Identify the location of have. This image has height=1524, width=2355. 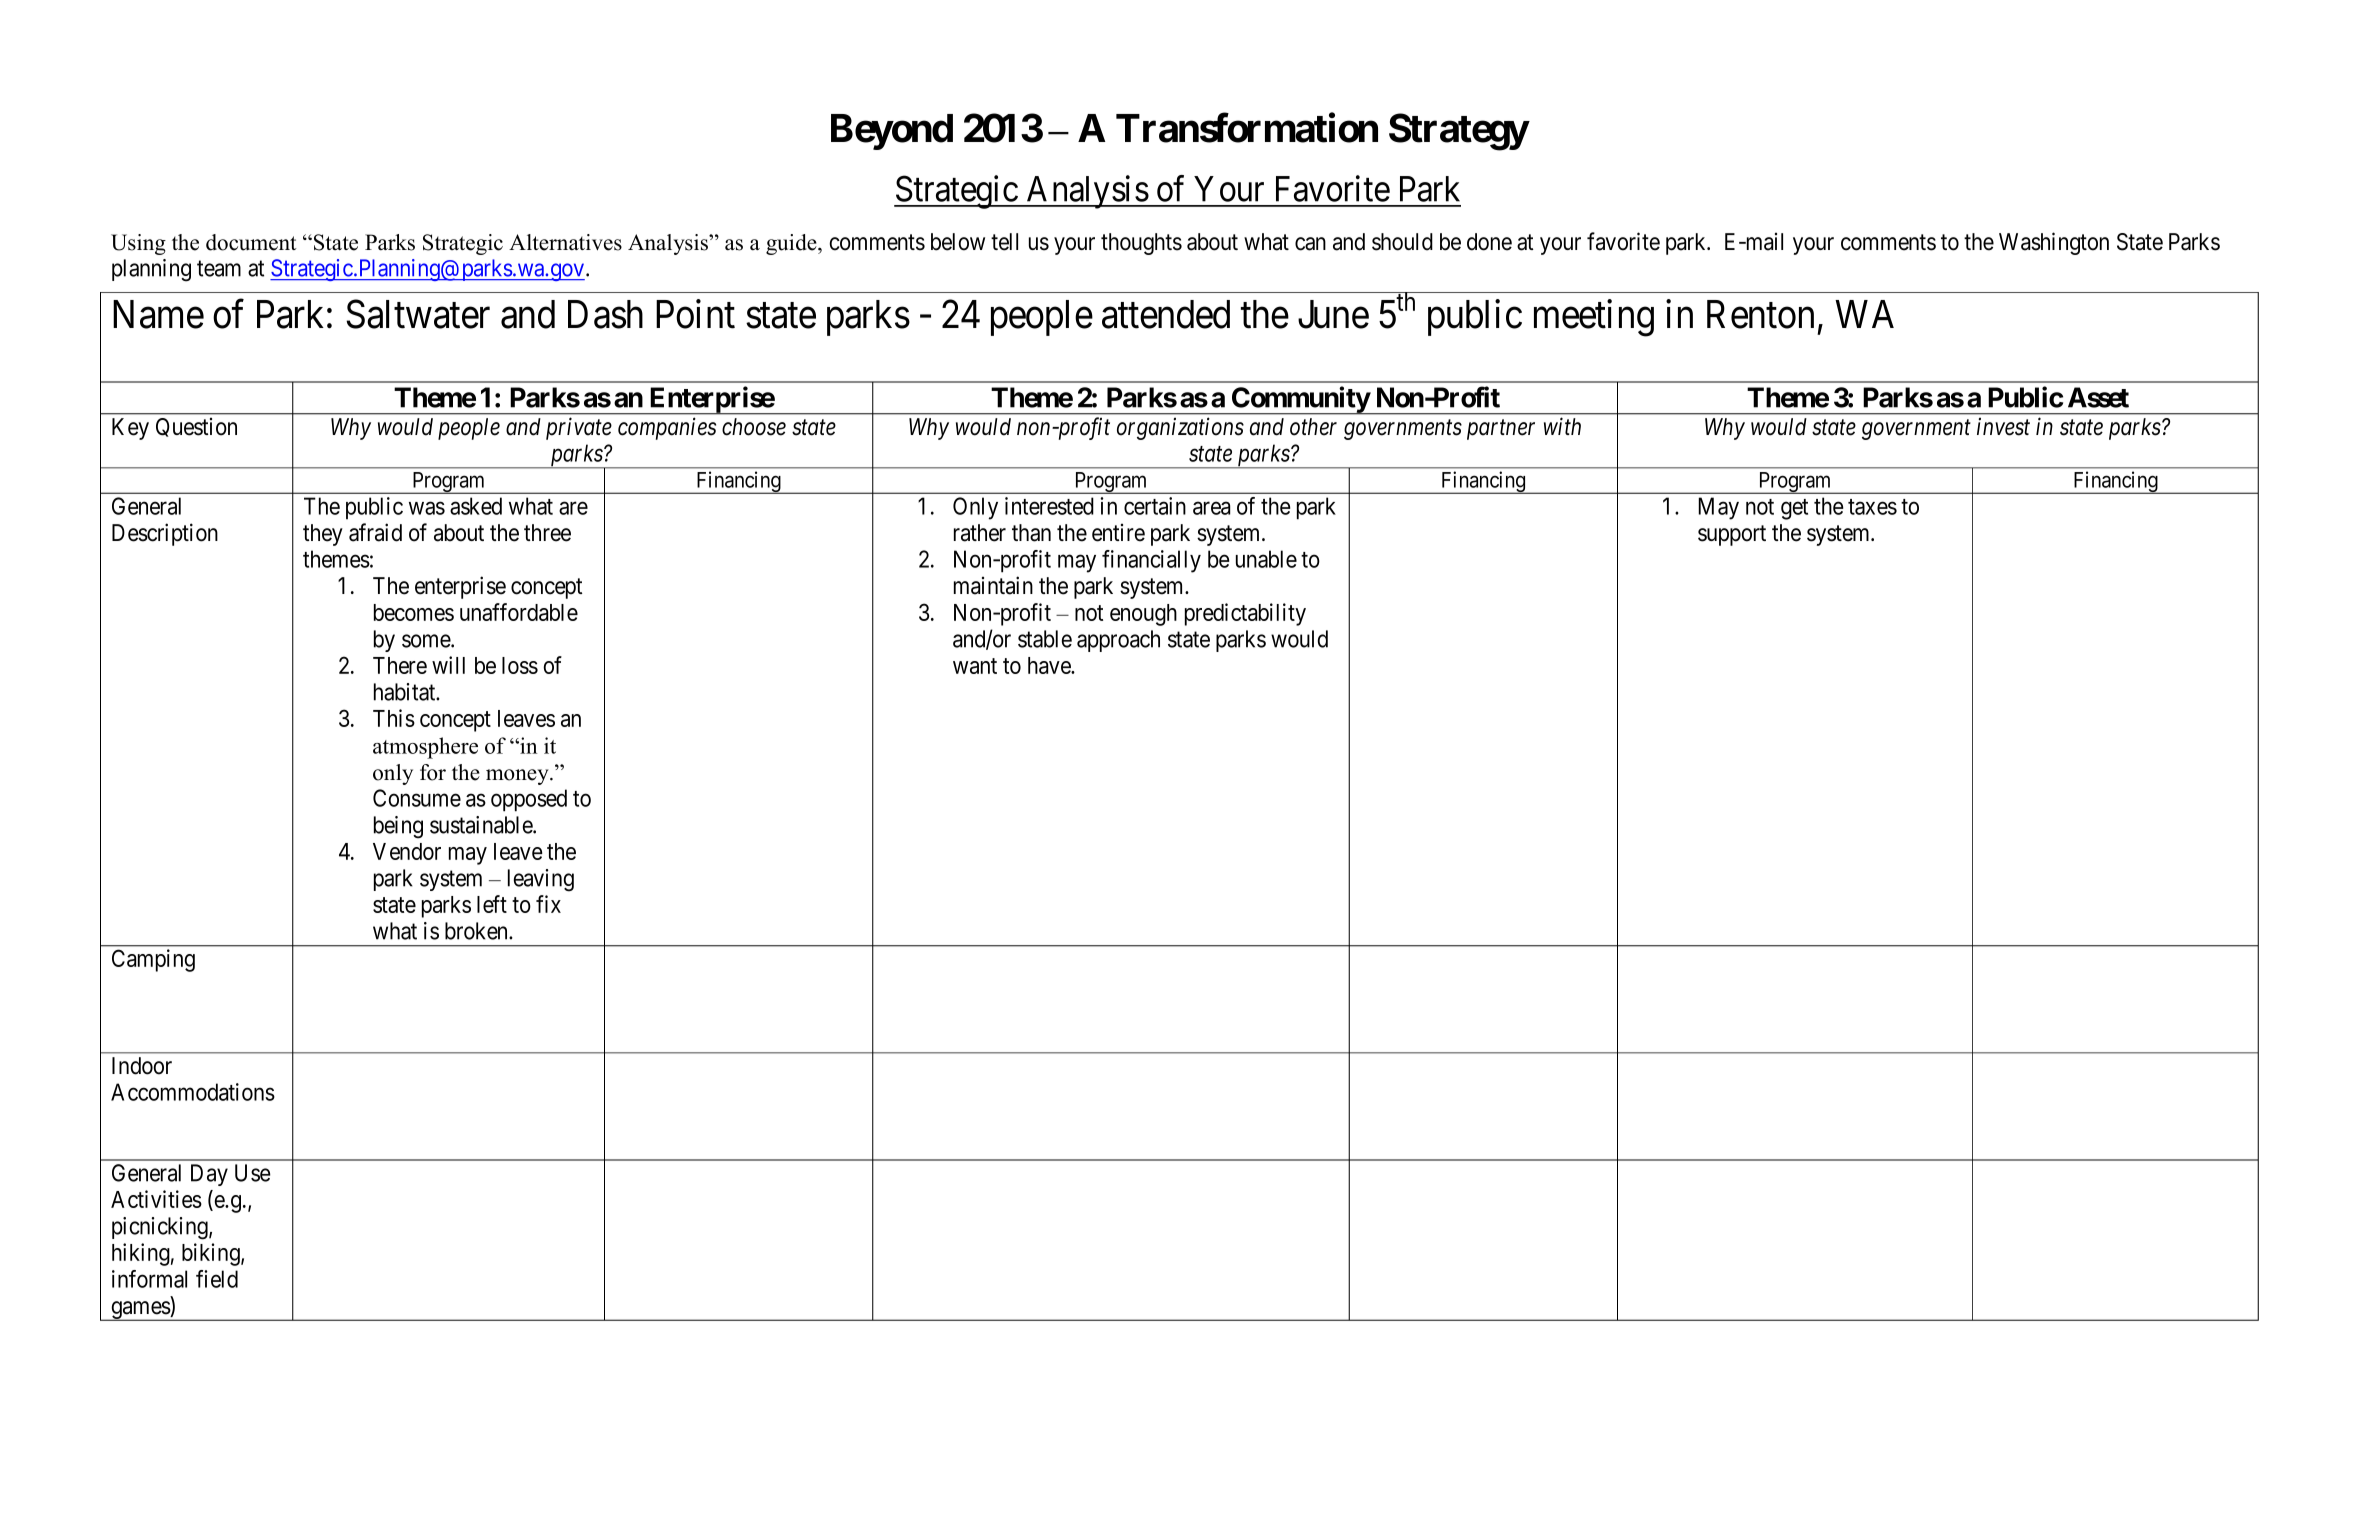
(1050, 665).
